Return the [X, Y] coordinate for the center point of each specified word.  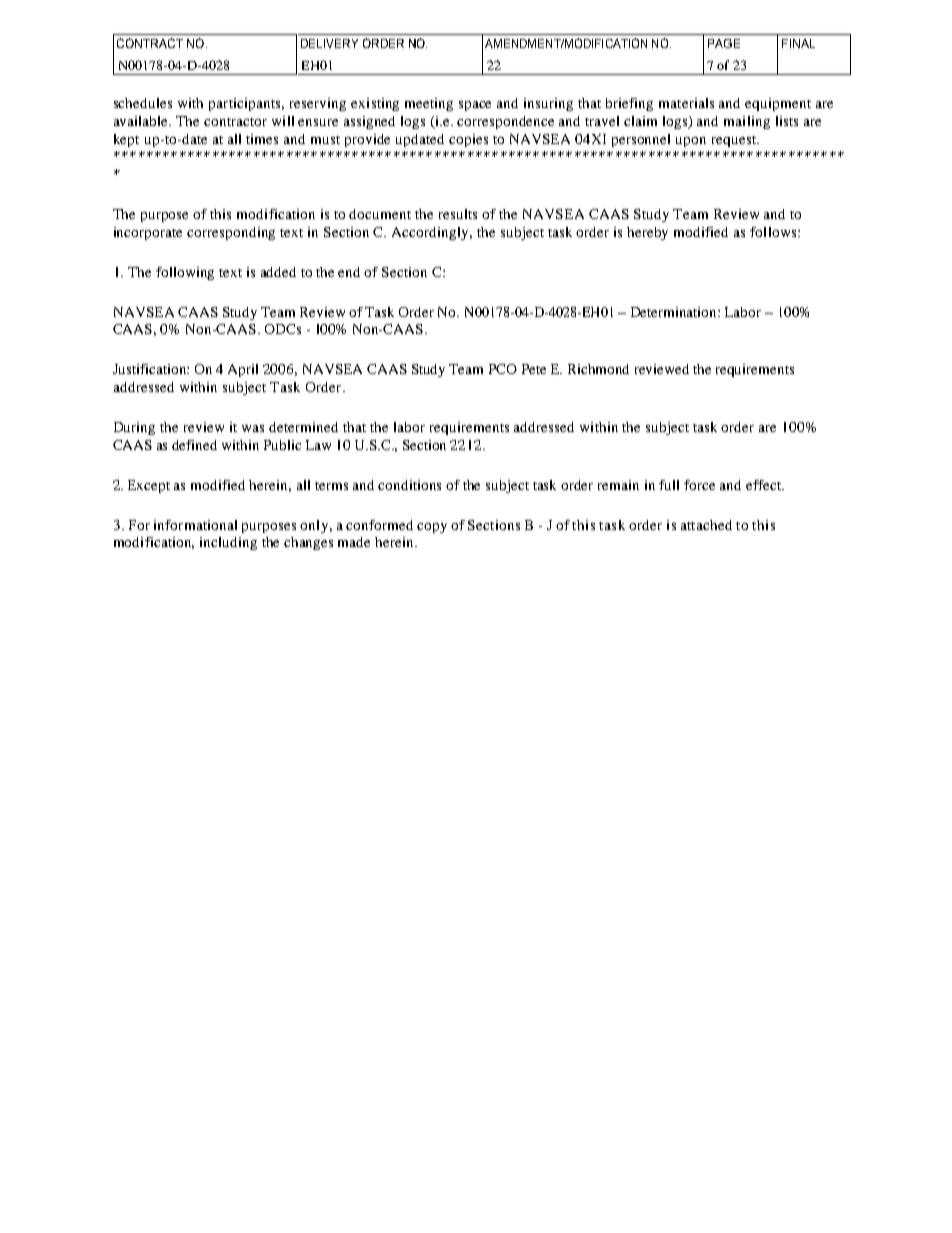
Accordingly [432, 233]
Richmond [598, 369]
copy [432, 528]
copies [468, 140]
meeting [429, 104]
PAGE [724, 43]
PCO [503, 369]
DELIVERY [329, 43]
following [185, 273]
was [253, 428]
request [735, 141]
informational [195, 525]
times [262, 139]
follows [774, 232]
